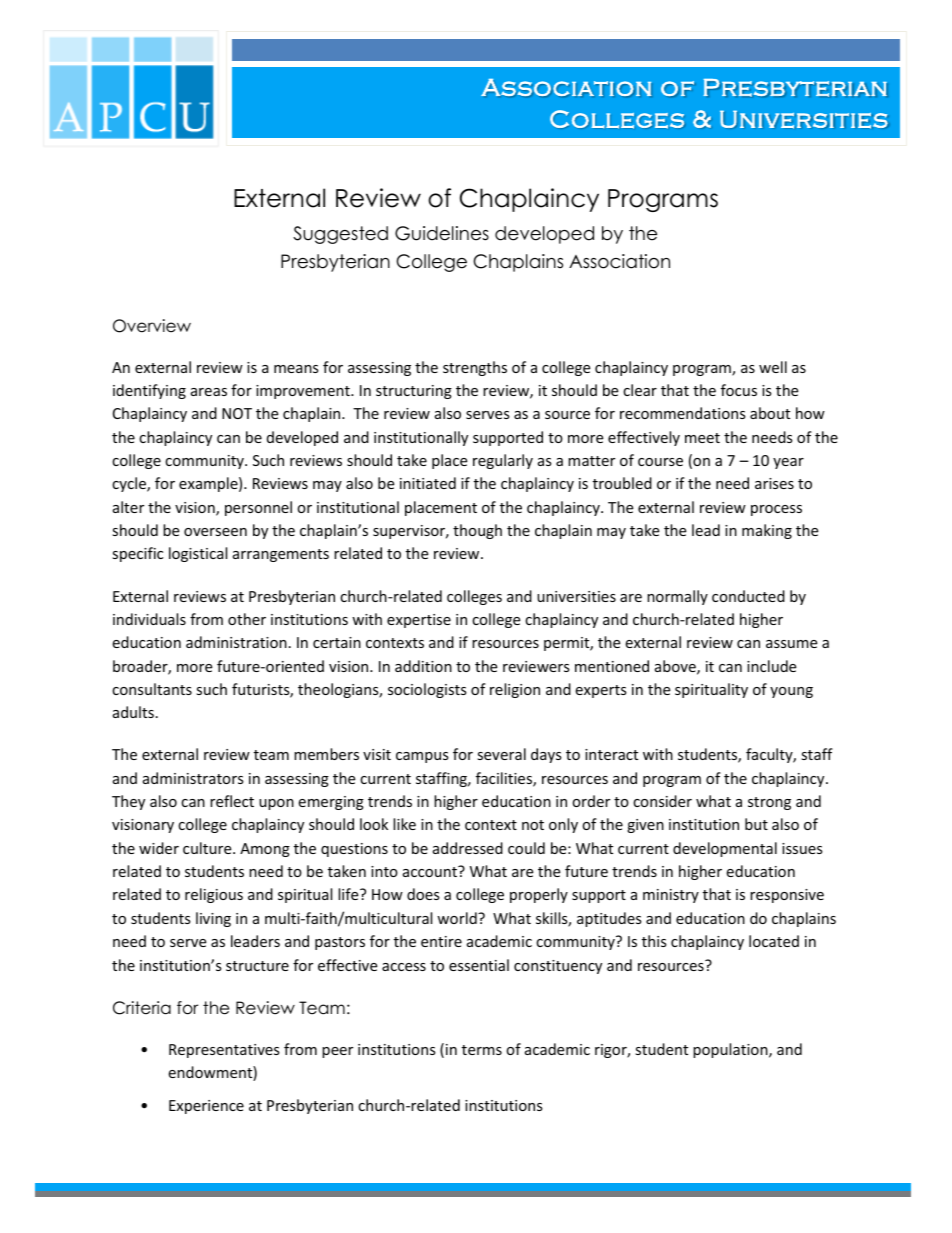  What do you see at coordinates (773, 367) in the screenshot?
I see `well` at bounding box center [773, 367].
